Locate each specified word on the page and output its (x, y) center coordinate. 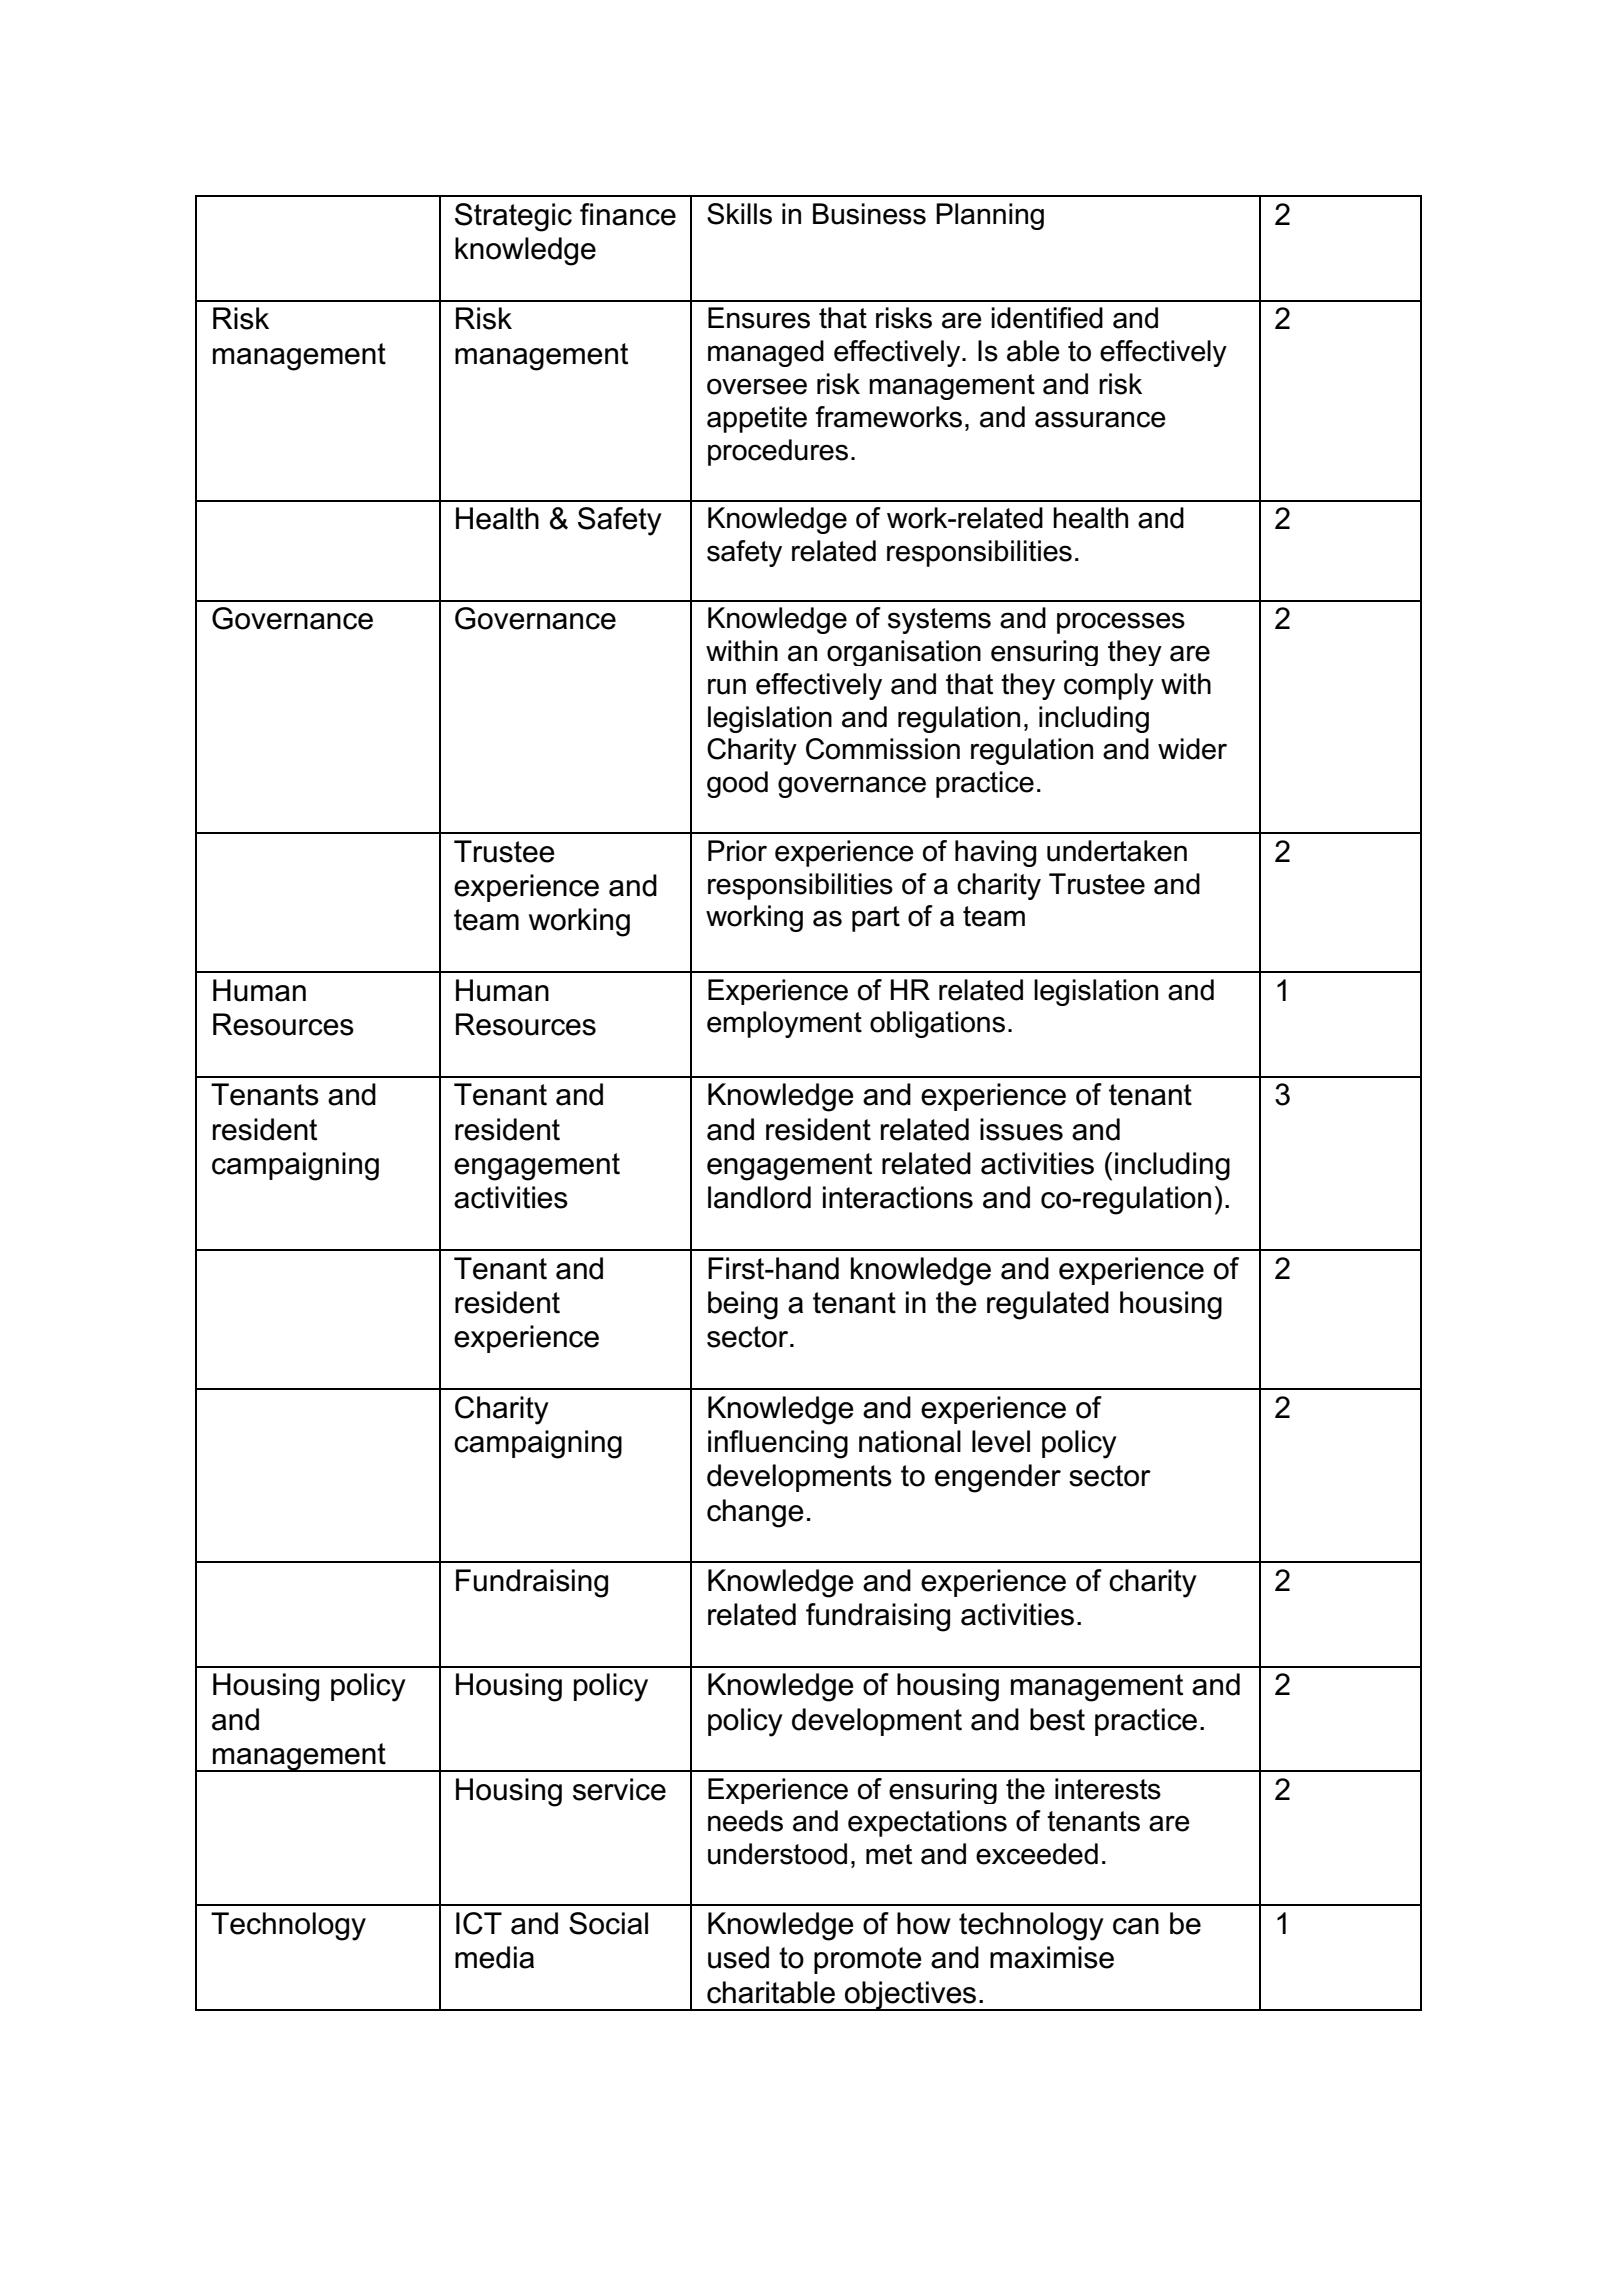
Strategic (513, 217)
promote (868, 1960)
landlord (759, 1197)
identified (1047, 318)
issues (1021, 1129)
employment (784, 1024)
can (1136, 1926)
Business (869, 214)
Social (608, 1923)
